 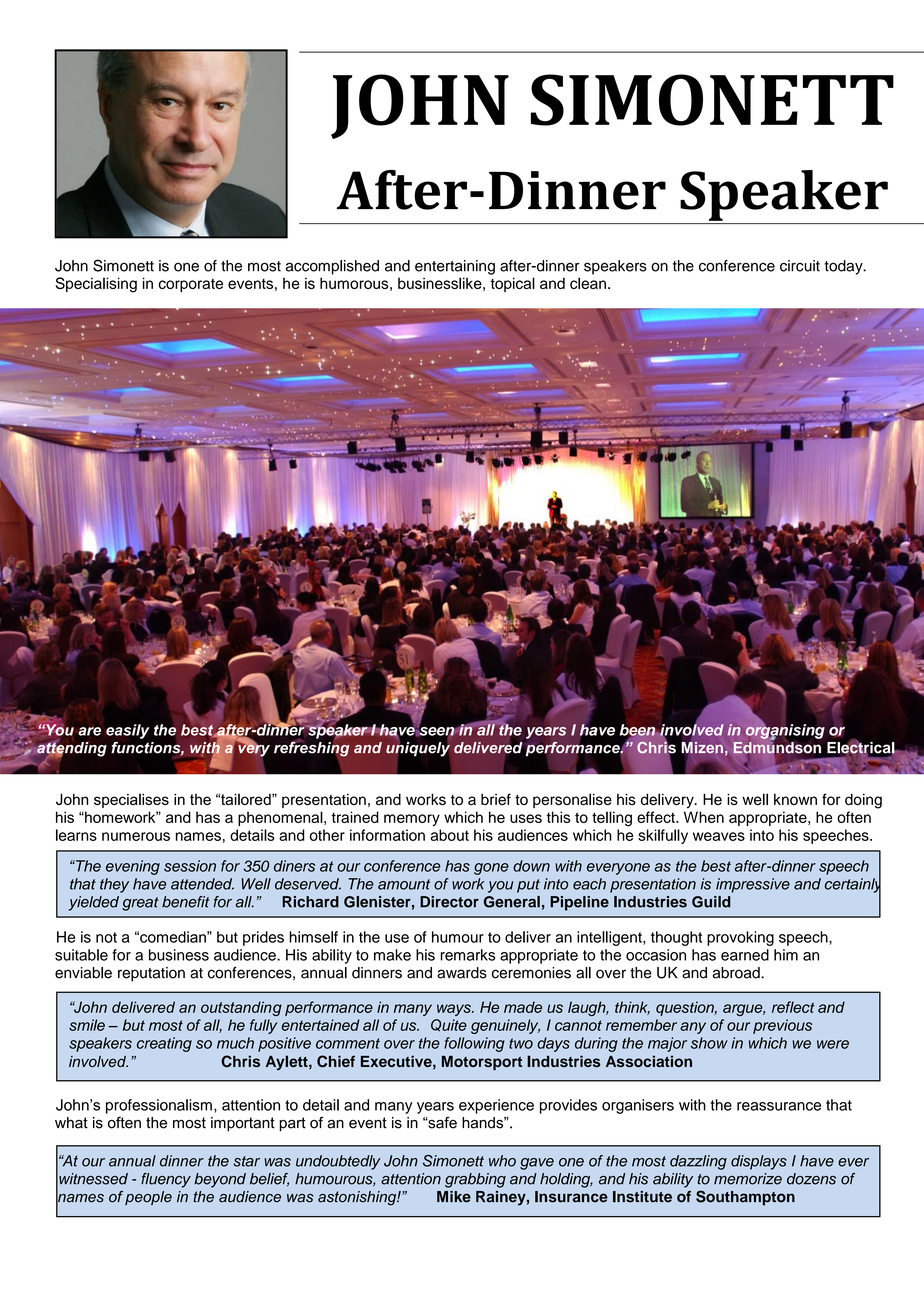 What do you see at coordinates (475, 1180) in the document?
I see `grabbing` at bounding box center [475, 1180].
